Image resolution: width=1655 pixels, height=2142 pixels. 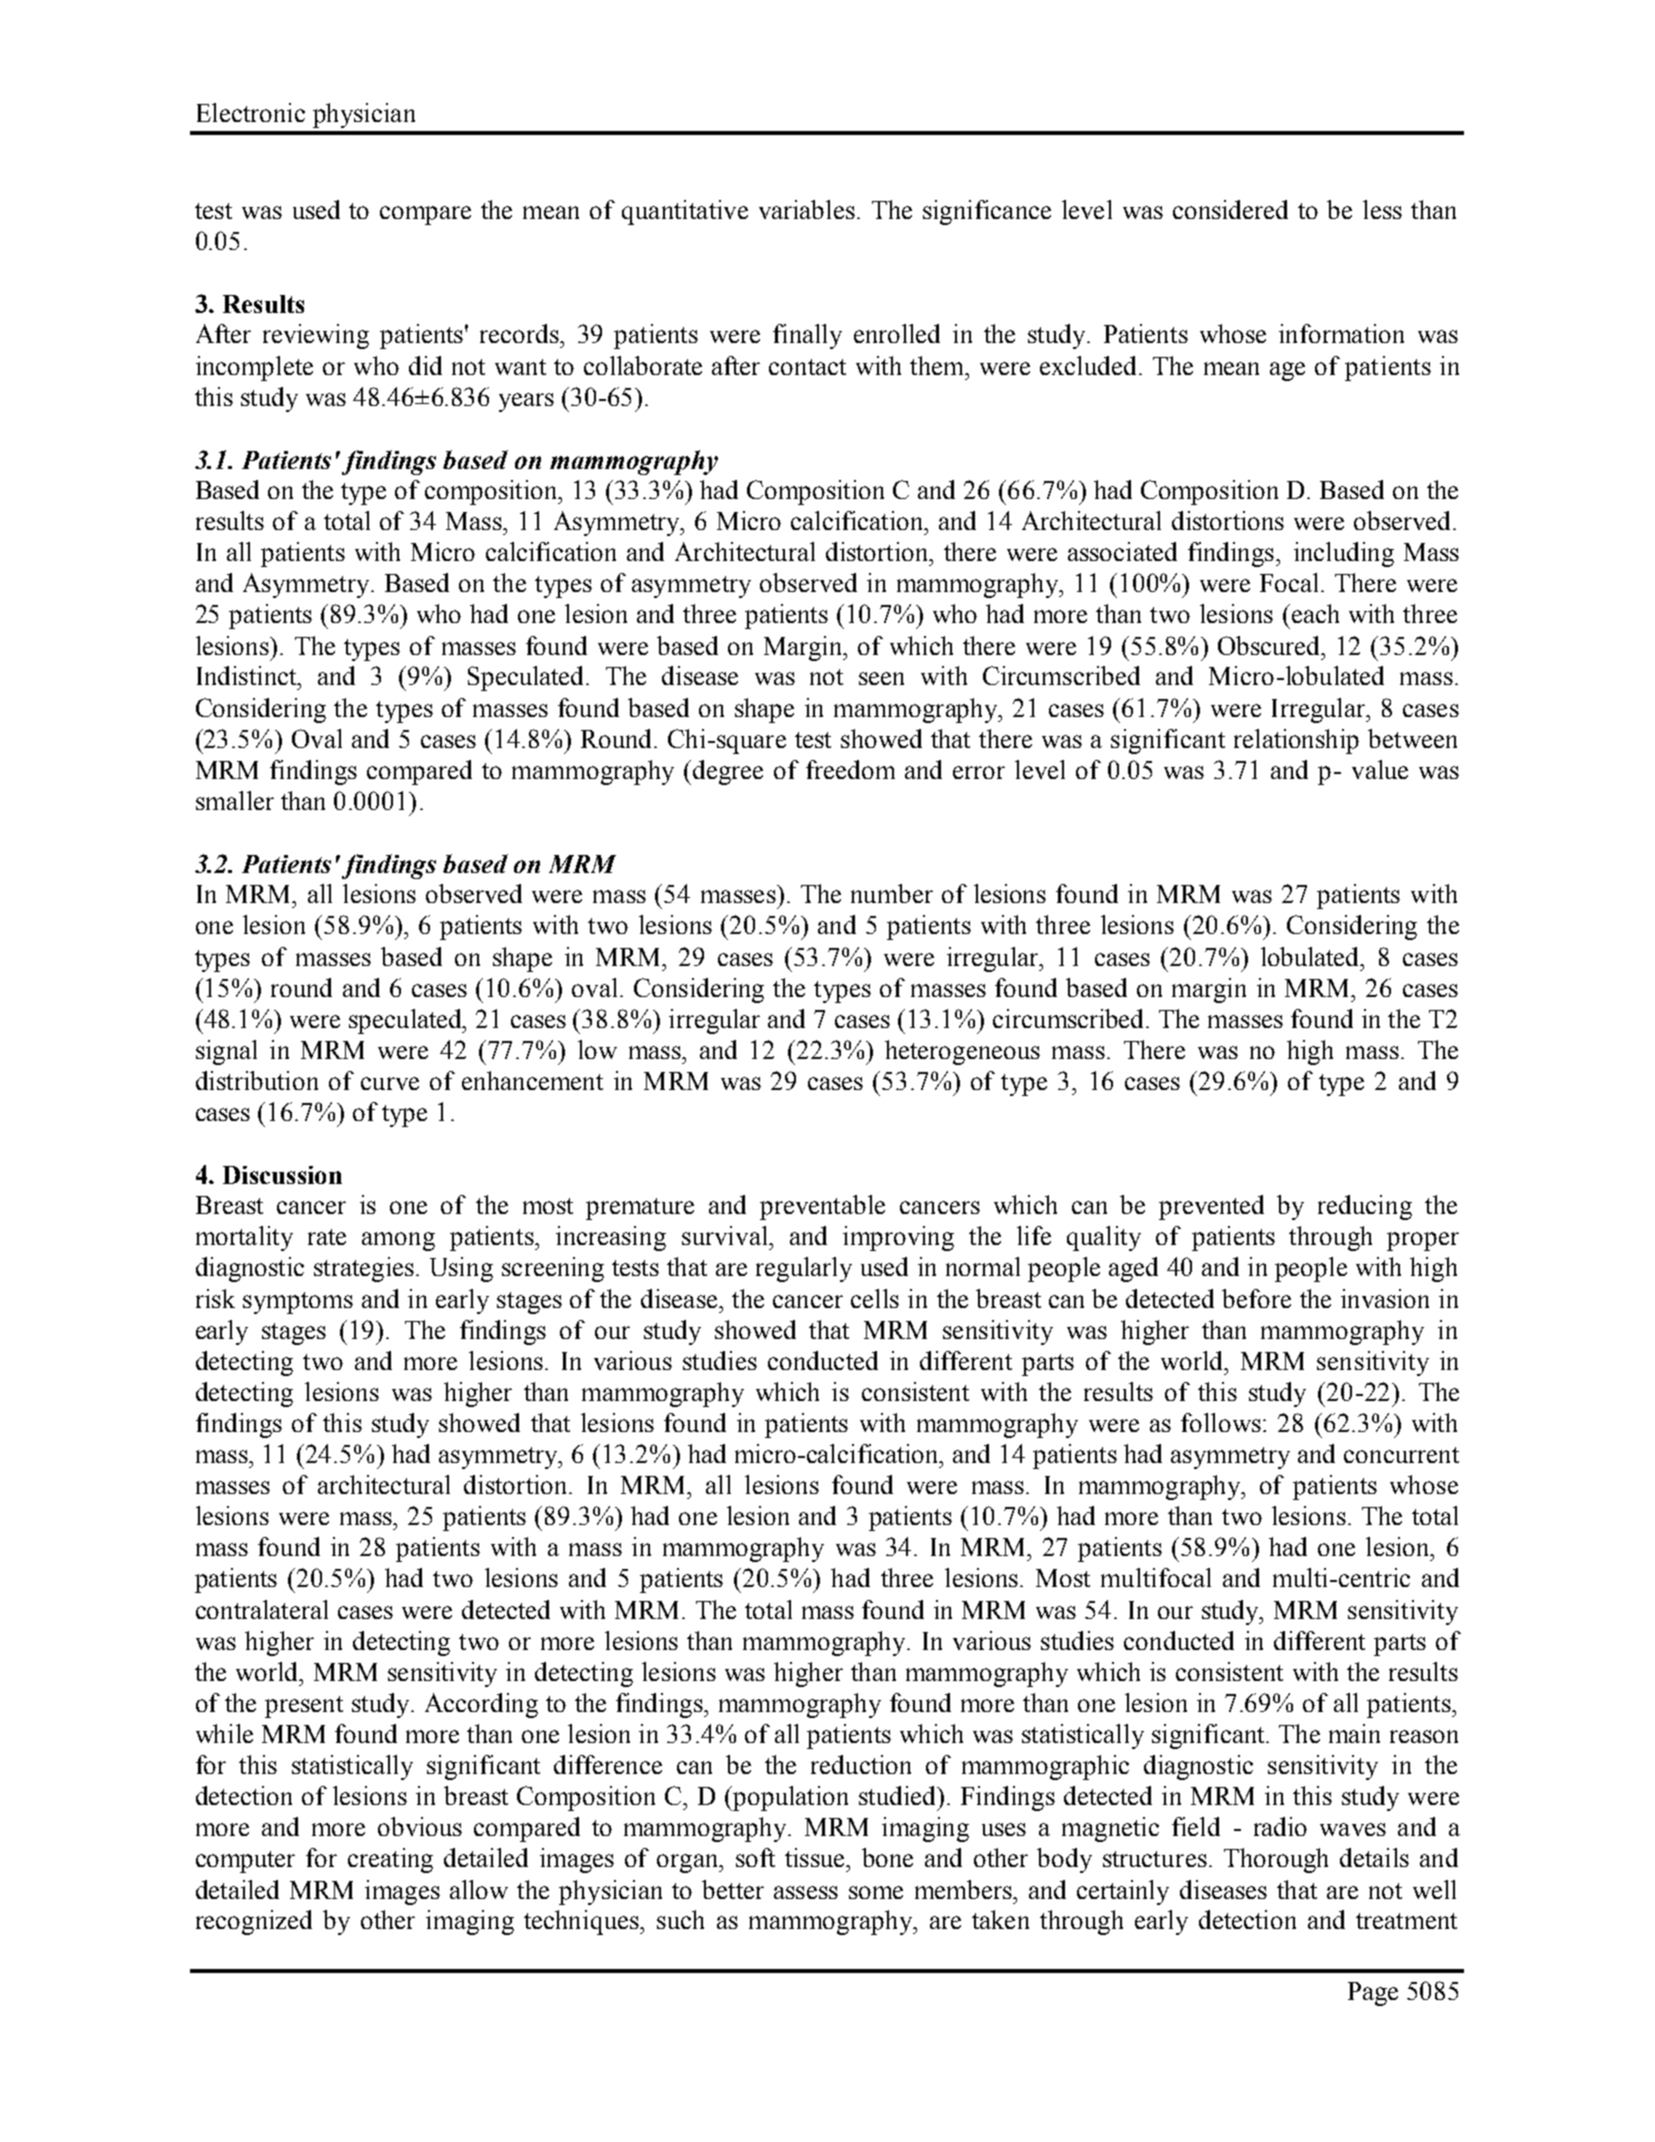 What do you see at coordinates (881, 678) in the image?
I see `seen` at bounding box center [881, 678].
